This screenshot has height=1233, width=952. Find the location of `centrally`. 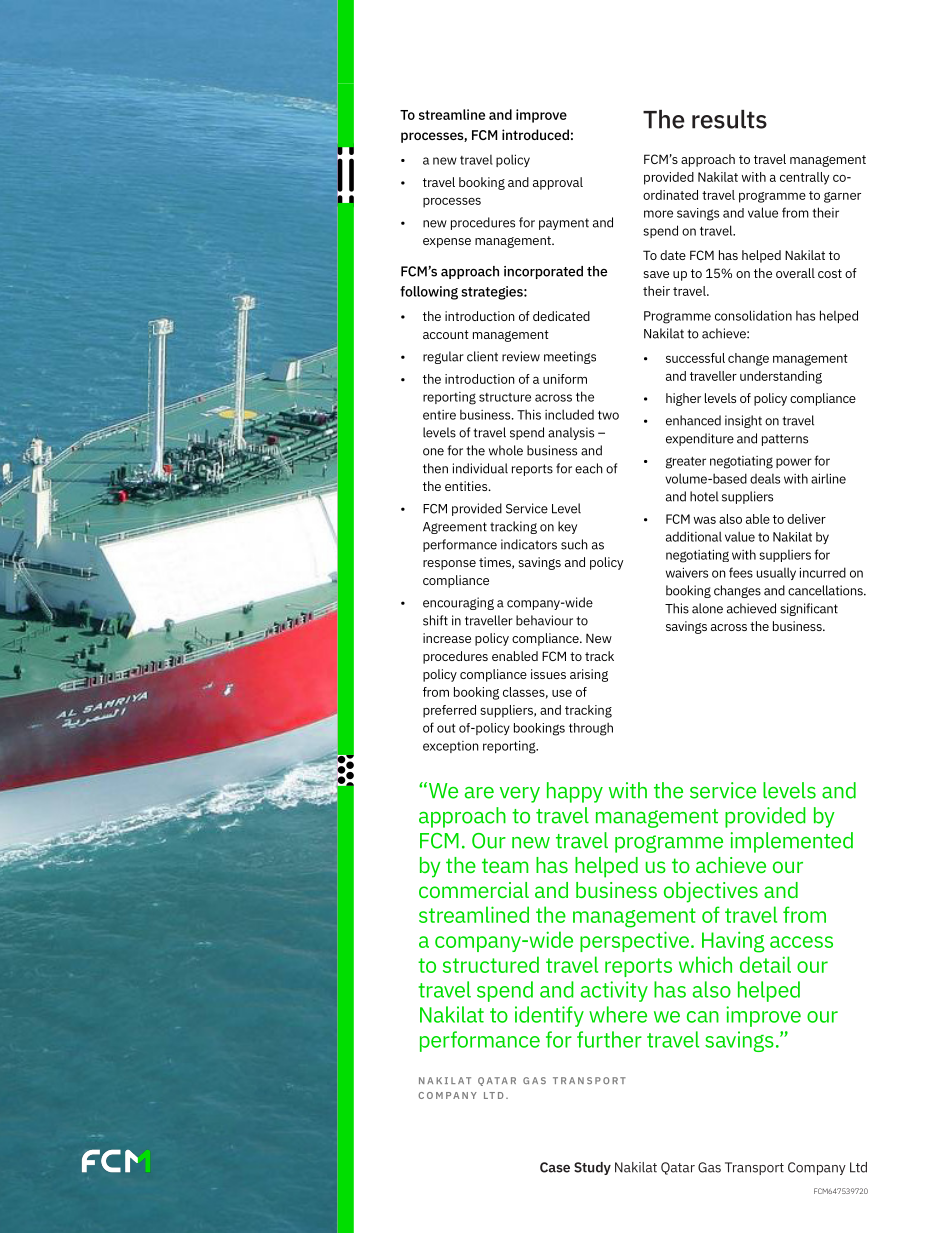

centrally is located at coordinates (804, 178).
